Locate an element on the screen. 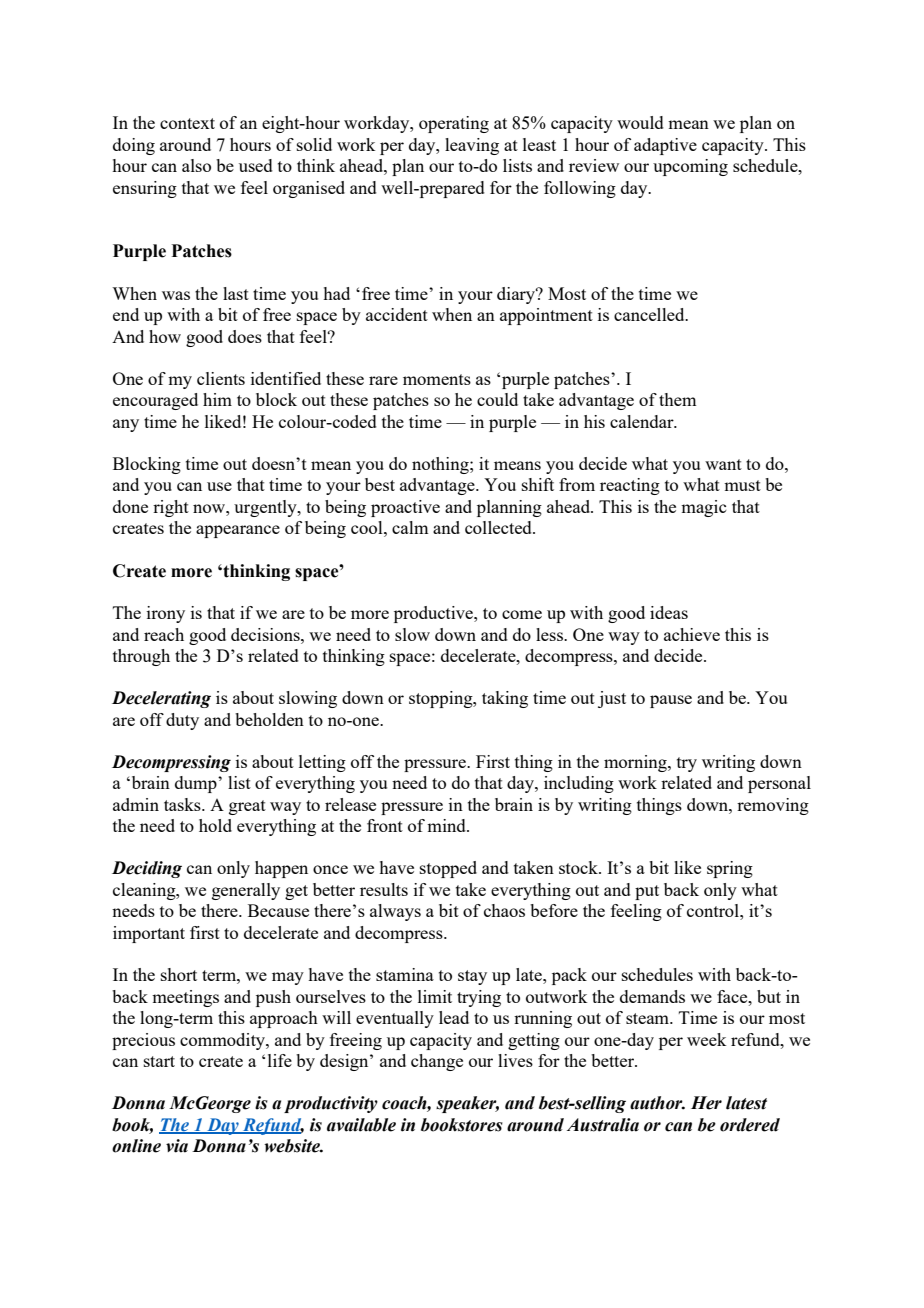  upcoming is located at coordinates (690, 167).
